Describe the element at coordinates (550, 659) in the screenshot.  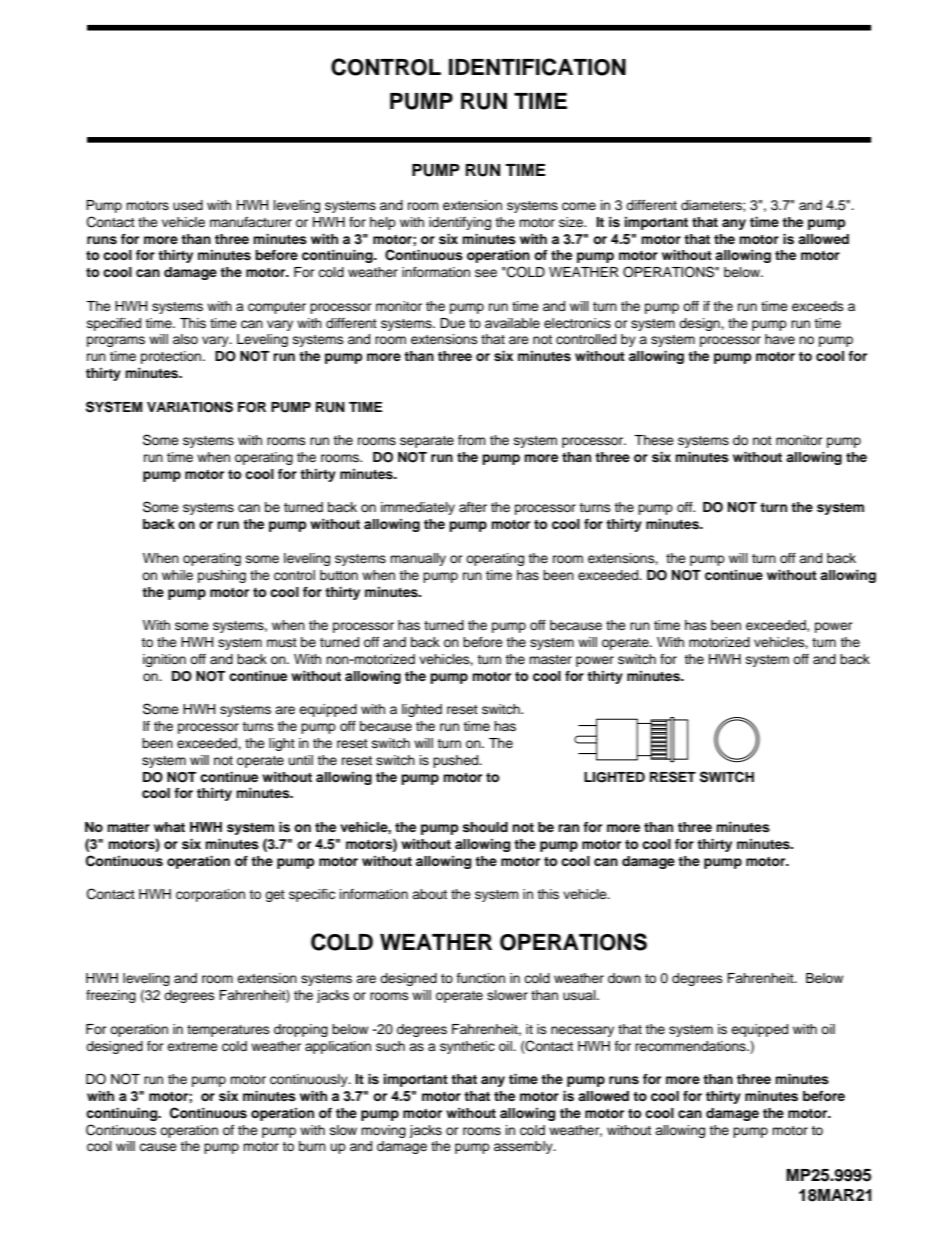
I see `master` at that location.
